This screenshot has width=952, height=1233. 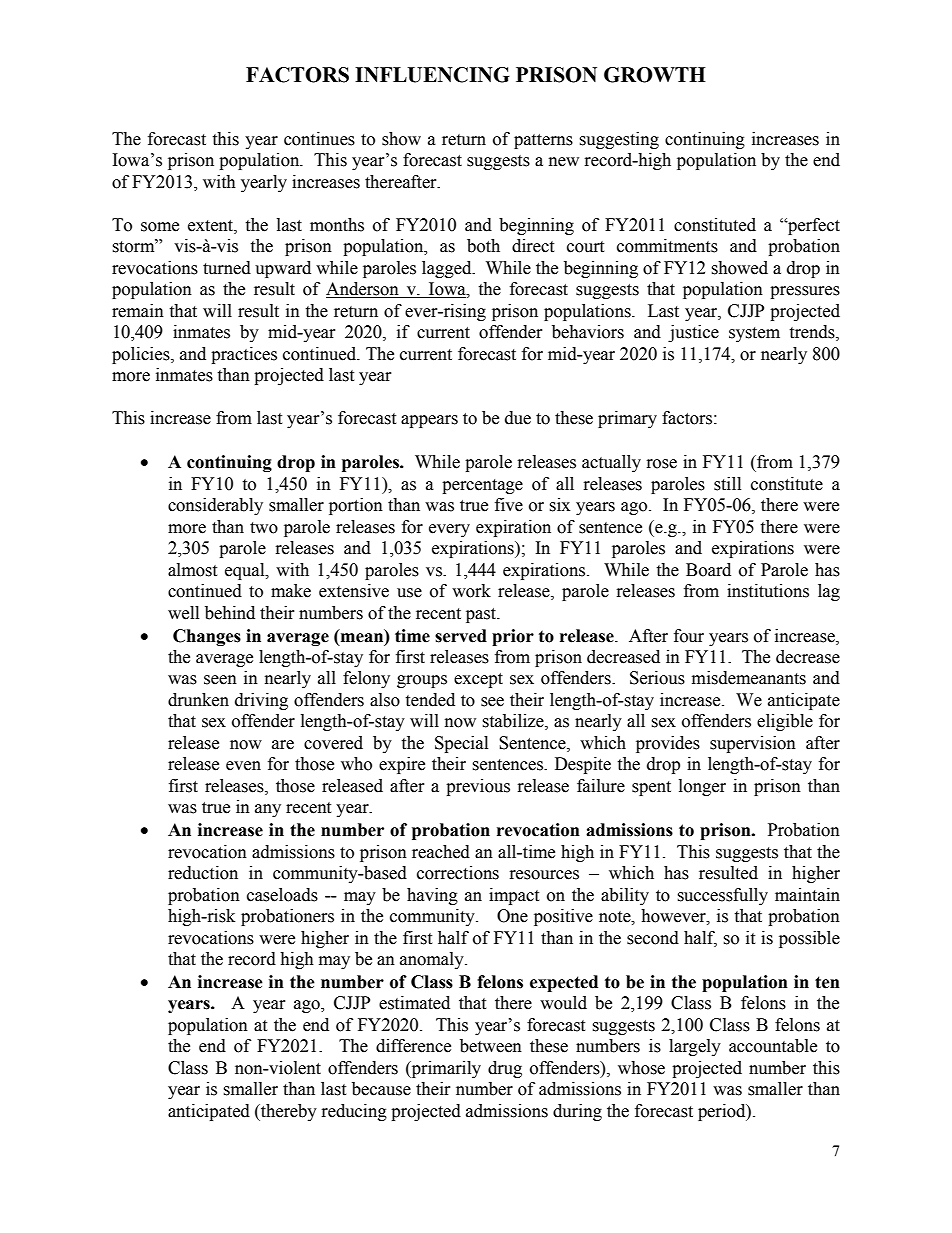 I want to click on longer, so click(x=702, y=787).
